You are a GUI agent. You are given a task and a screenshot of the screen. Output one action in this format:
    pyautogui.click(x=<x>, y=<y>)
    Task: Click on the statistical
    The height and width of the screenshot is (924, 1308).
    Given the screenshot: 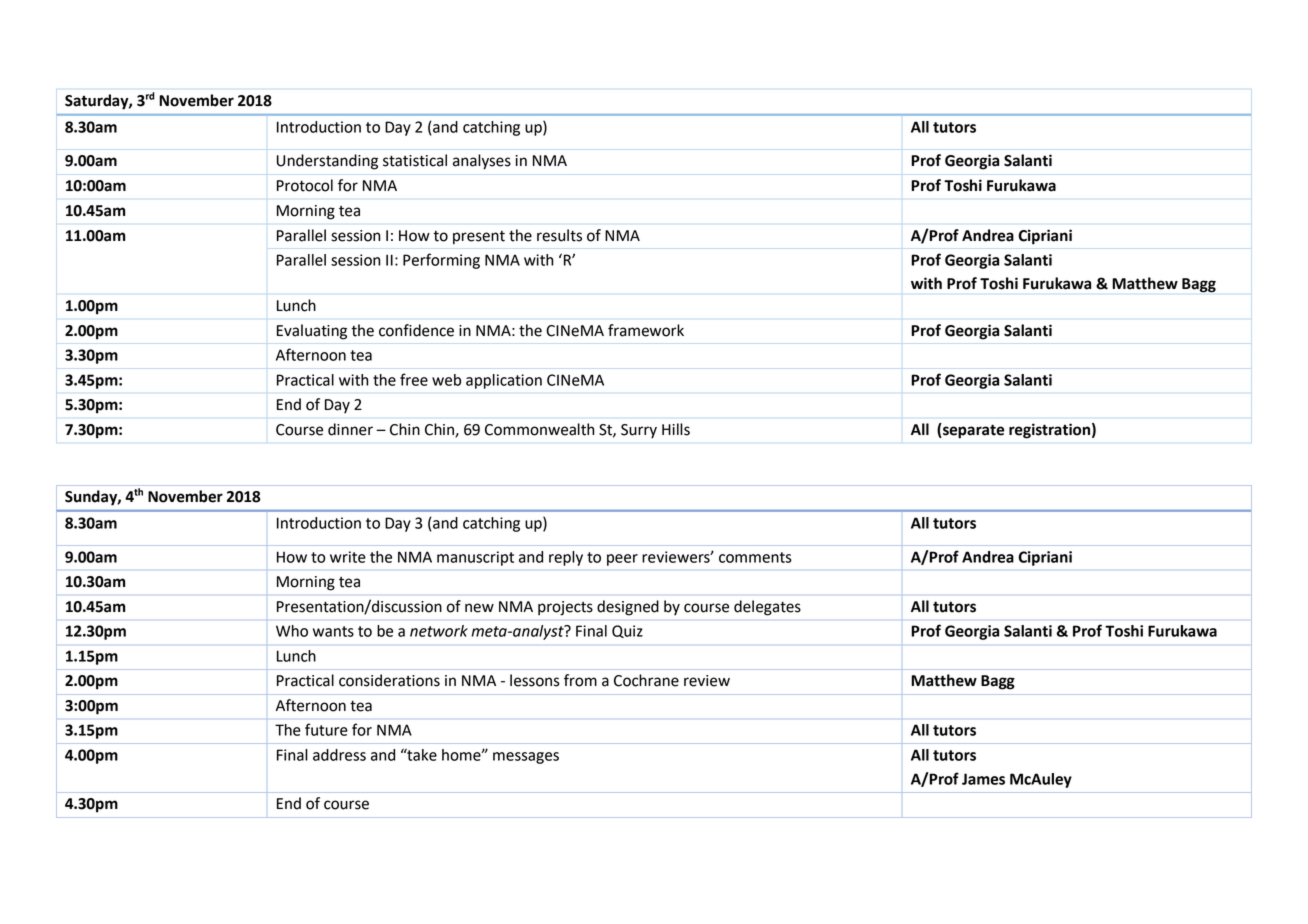 What is the action you would take?
    pyautogui.click(x=415, y=160)
